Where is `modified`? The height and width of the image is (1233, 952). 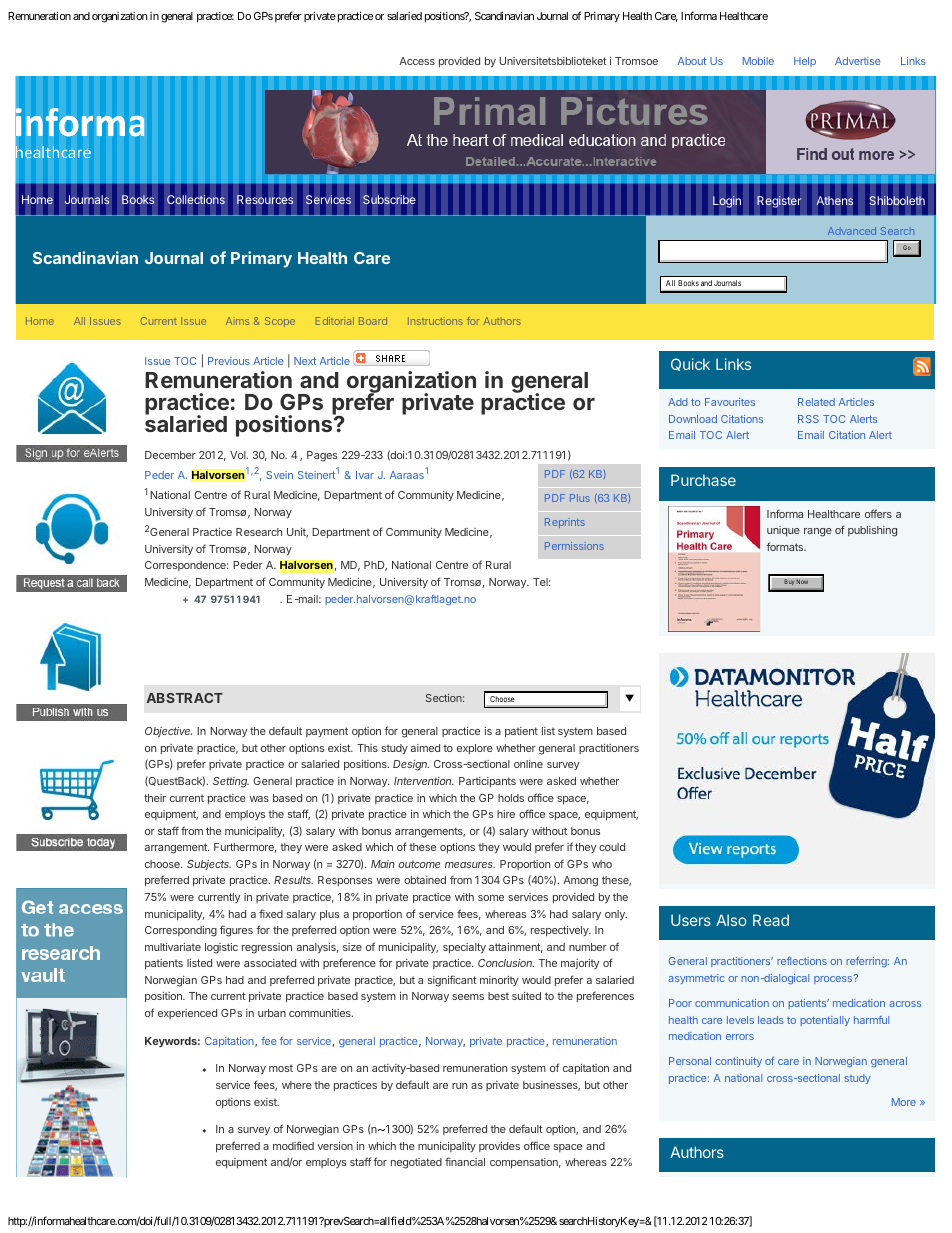
modified is located at coordinates (293, 1145).
